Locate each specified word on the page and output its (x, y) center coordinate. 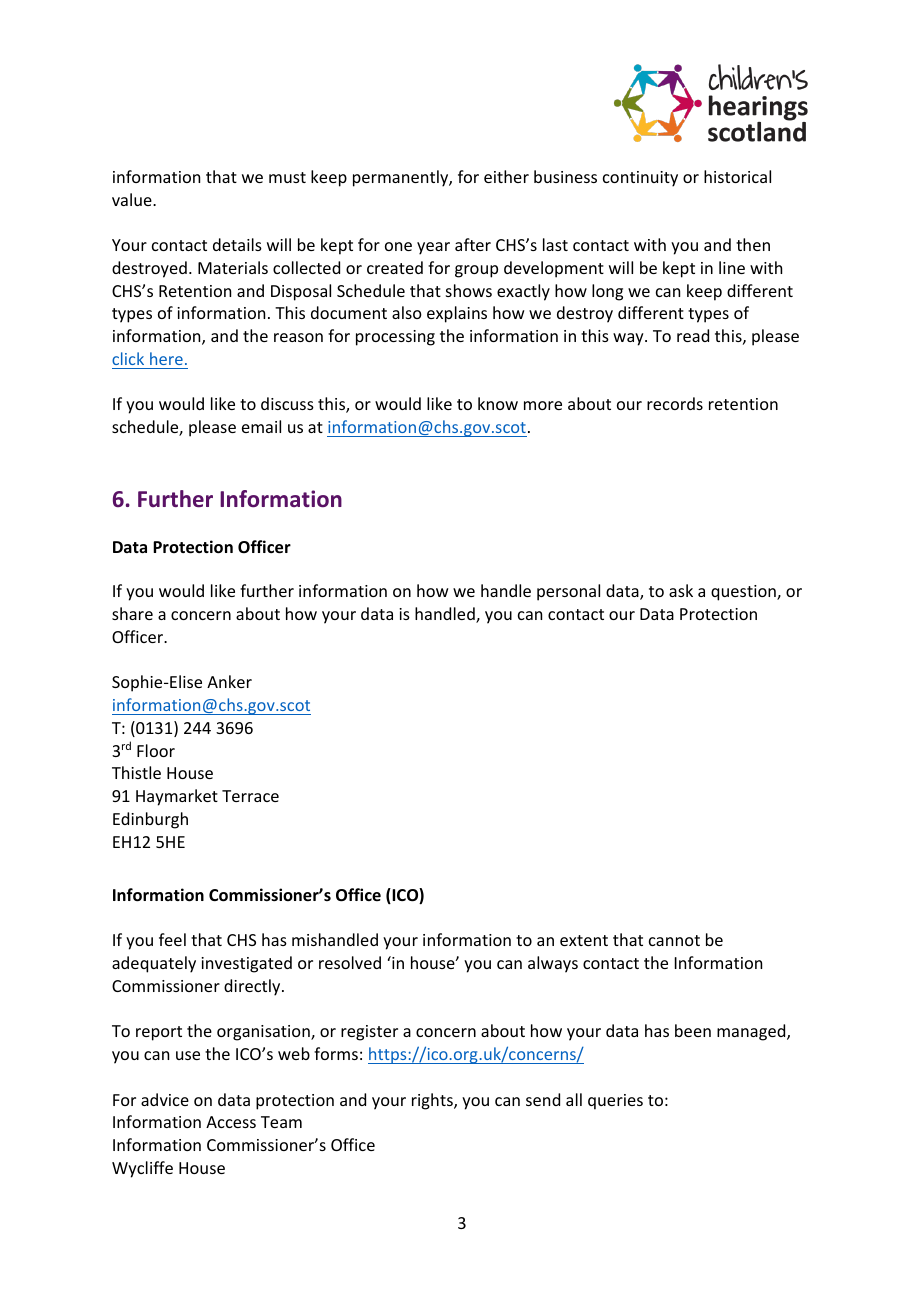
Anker (229, 681)
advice (165, 1099)
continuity (640, 179)
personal (568, 592)
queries (615, 1102)
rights (433, 1101)
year (433, 248)
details (237, 244)
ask (681, 590)
